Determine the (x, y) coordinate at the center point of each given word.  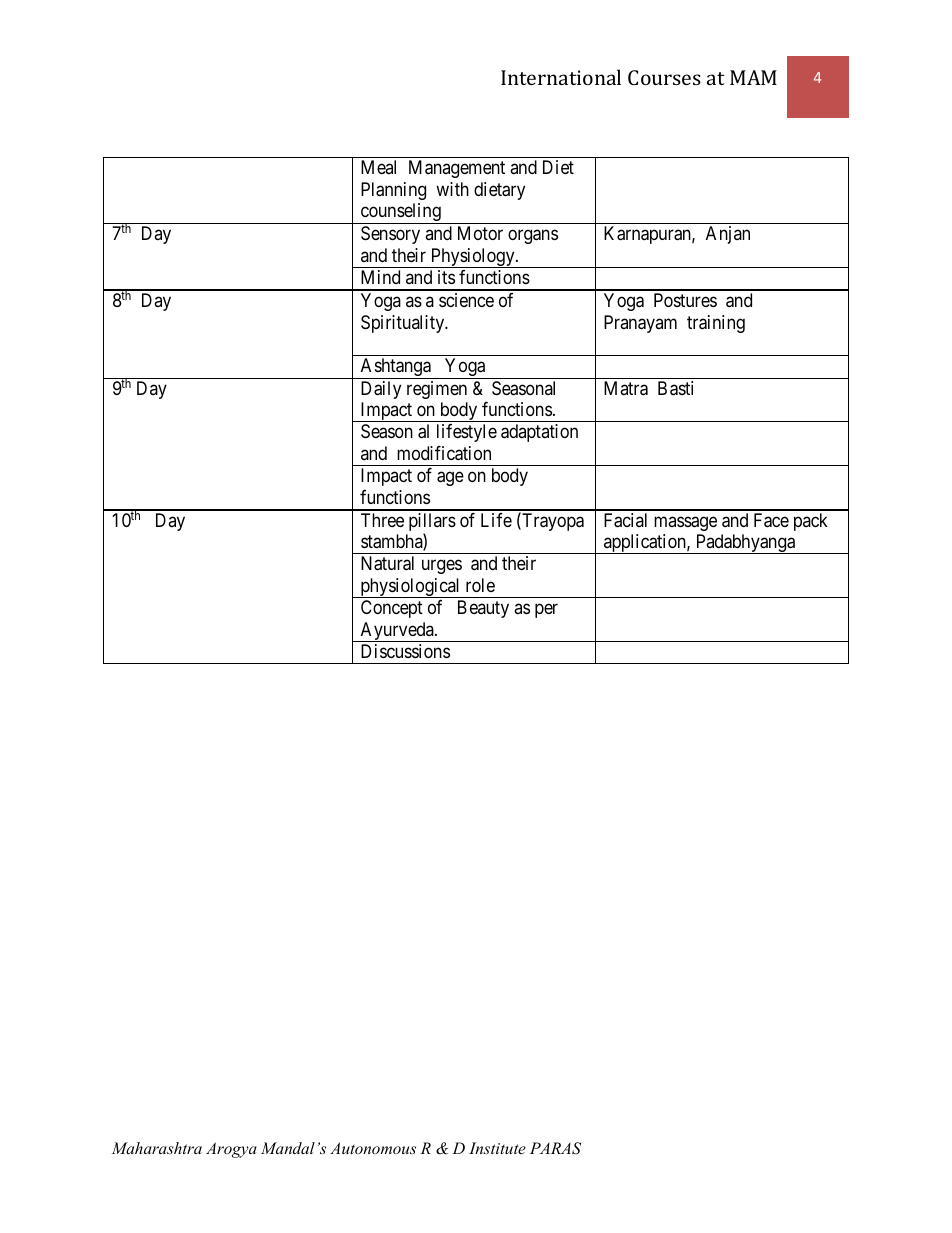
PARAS (555, 1148)
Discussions (405, 651)
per (546, 611)
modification (444, 453)
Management (457, 169)
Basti (675, 388)
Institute (497, 1148)
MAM (753, 77)
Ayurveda (397, 632)
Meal (378, 167)
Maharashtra (157, 1148)
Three (382, 520)
